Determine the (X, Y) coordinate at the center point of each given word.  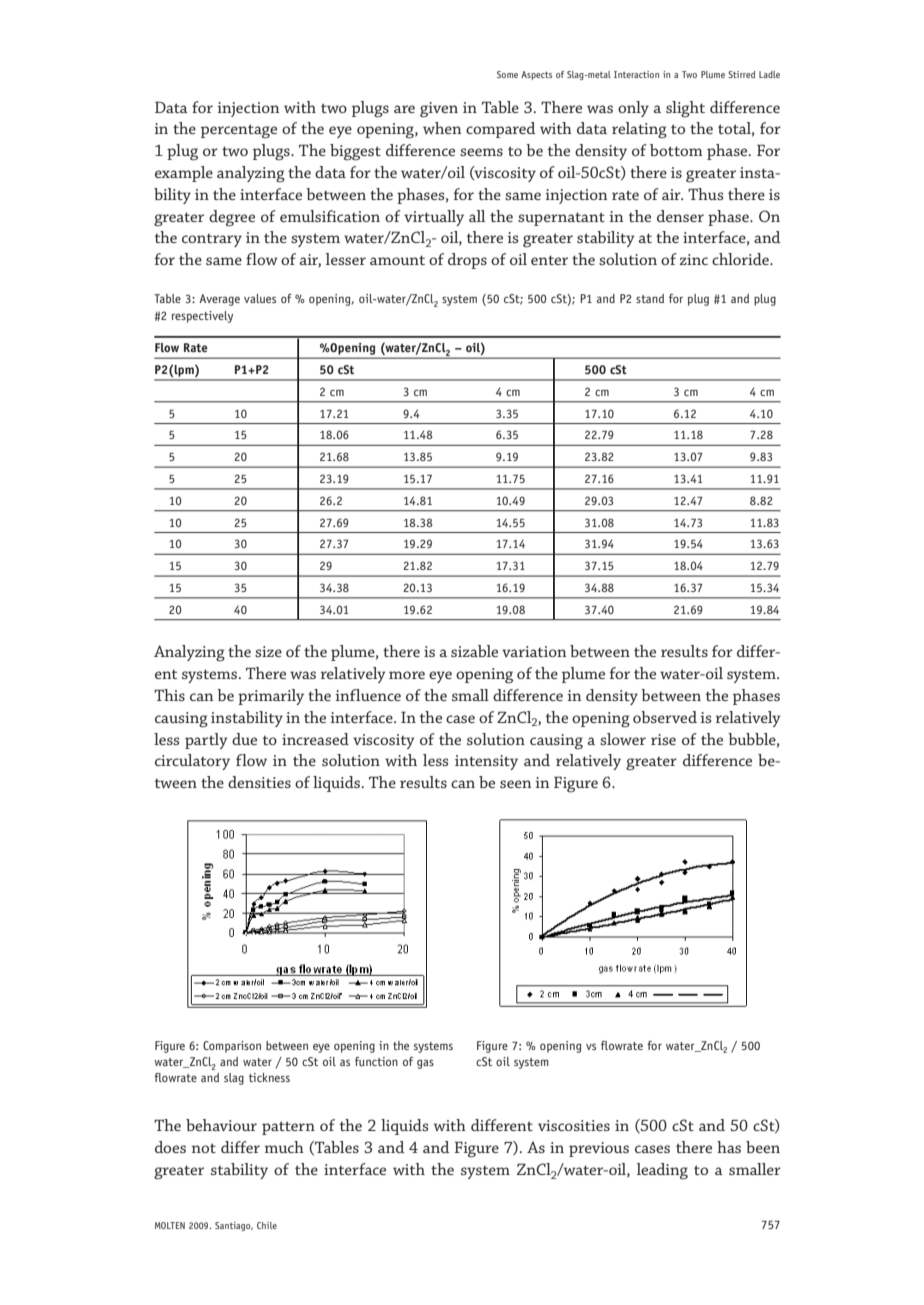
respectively (202, 317)
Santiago (234, 1226)
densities (259, 782)
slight (685, 109)
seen (515, 784)
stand (650, 298)
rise (663, 739)
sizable (474, 651)
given (439, 110)
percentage (239, 131)
